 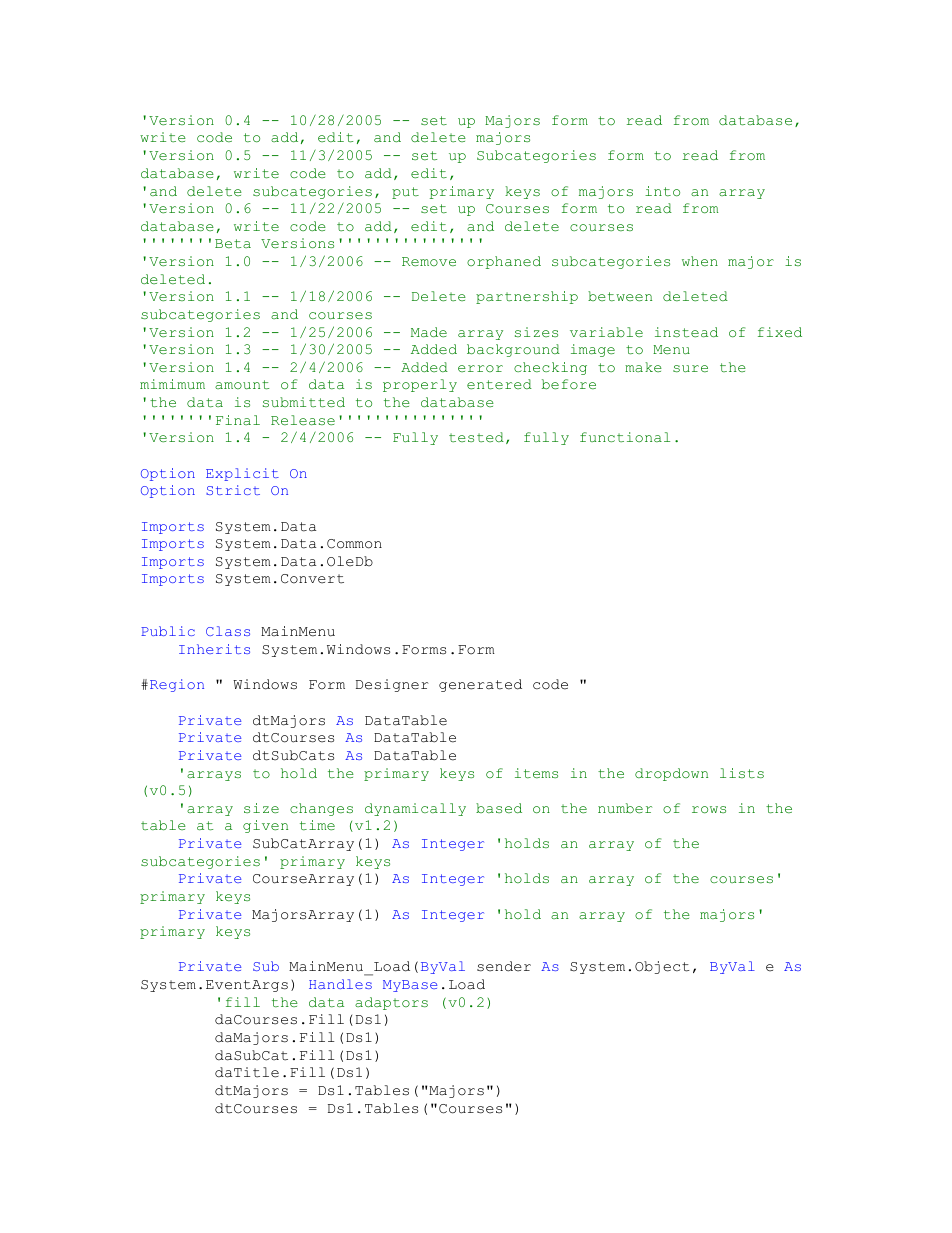 I want to click on generated, so click(x=480, y=685).
